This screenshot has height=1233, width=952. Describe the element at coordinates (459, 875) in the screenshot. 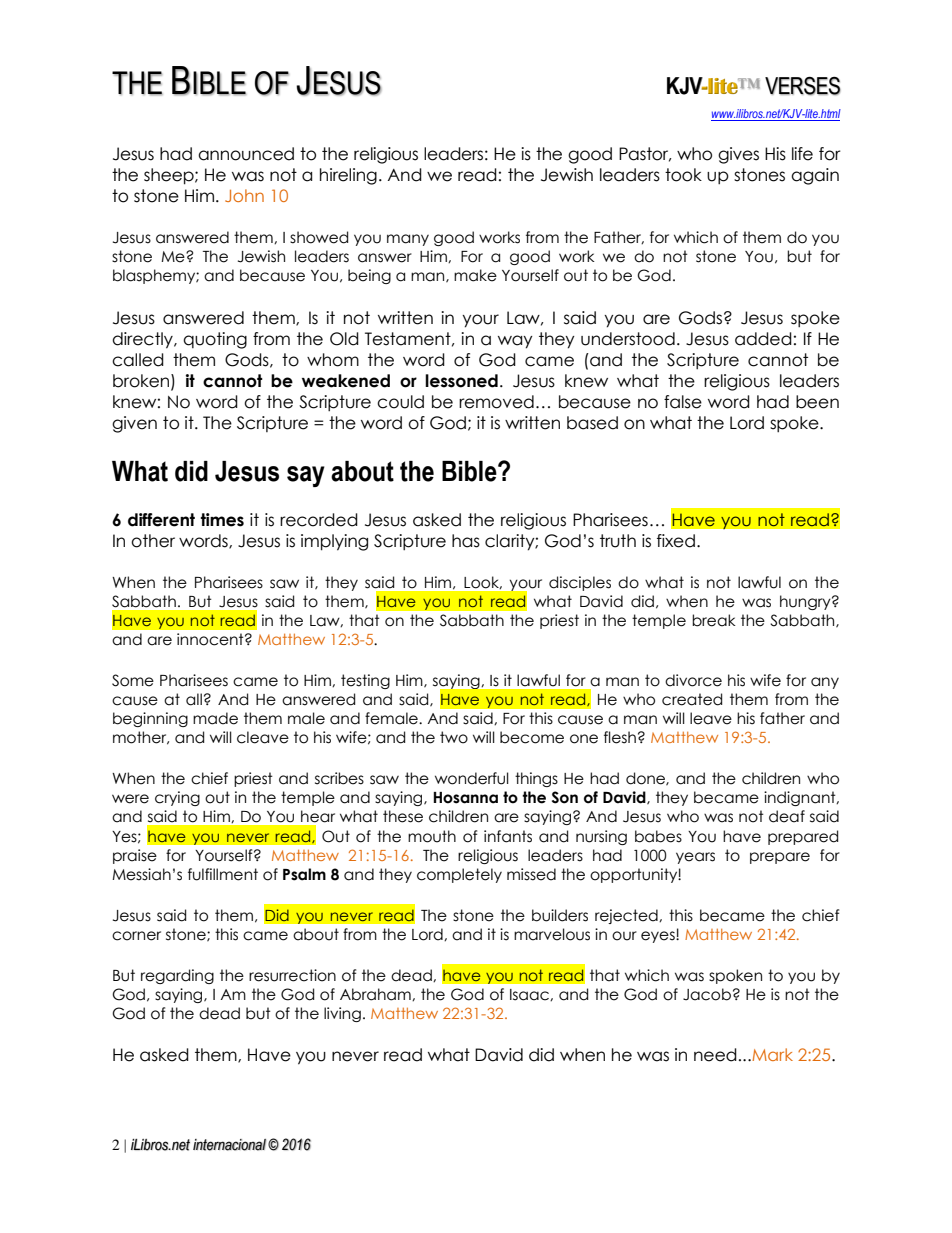

I see `completely` at that location.
